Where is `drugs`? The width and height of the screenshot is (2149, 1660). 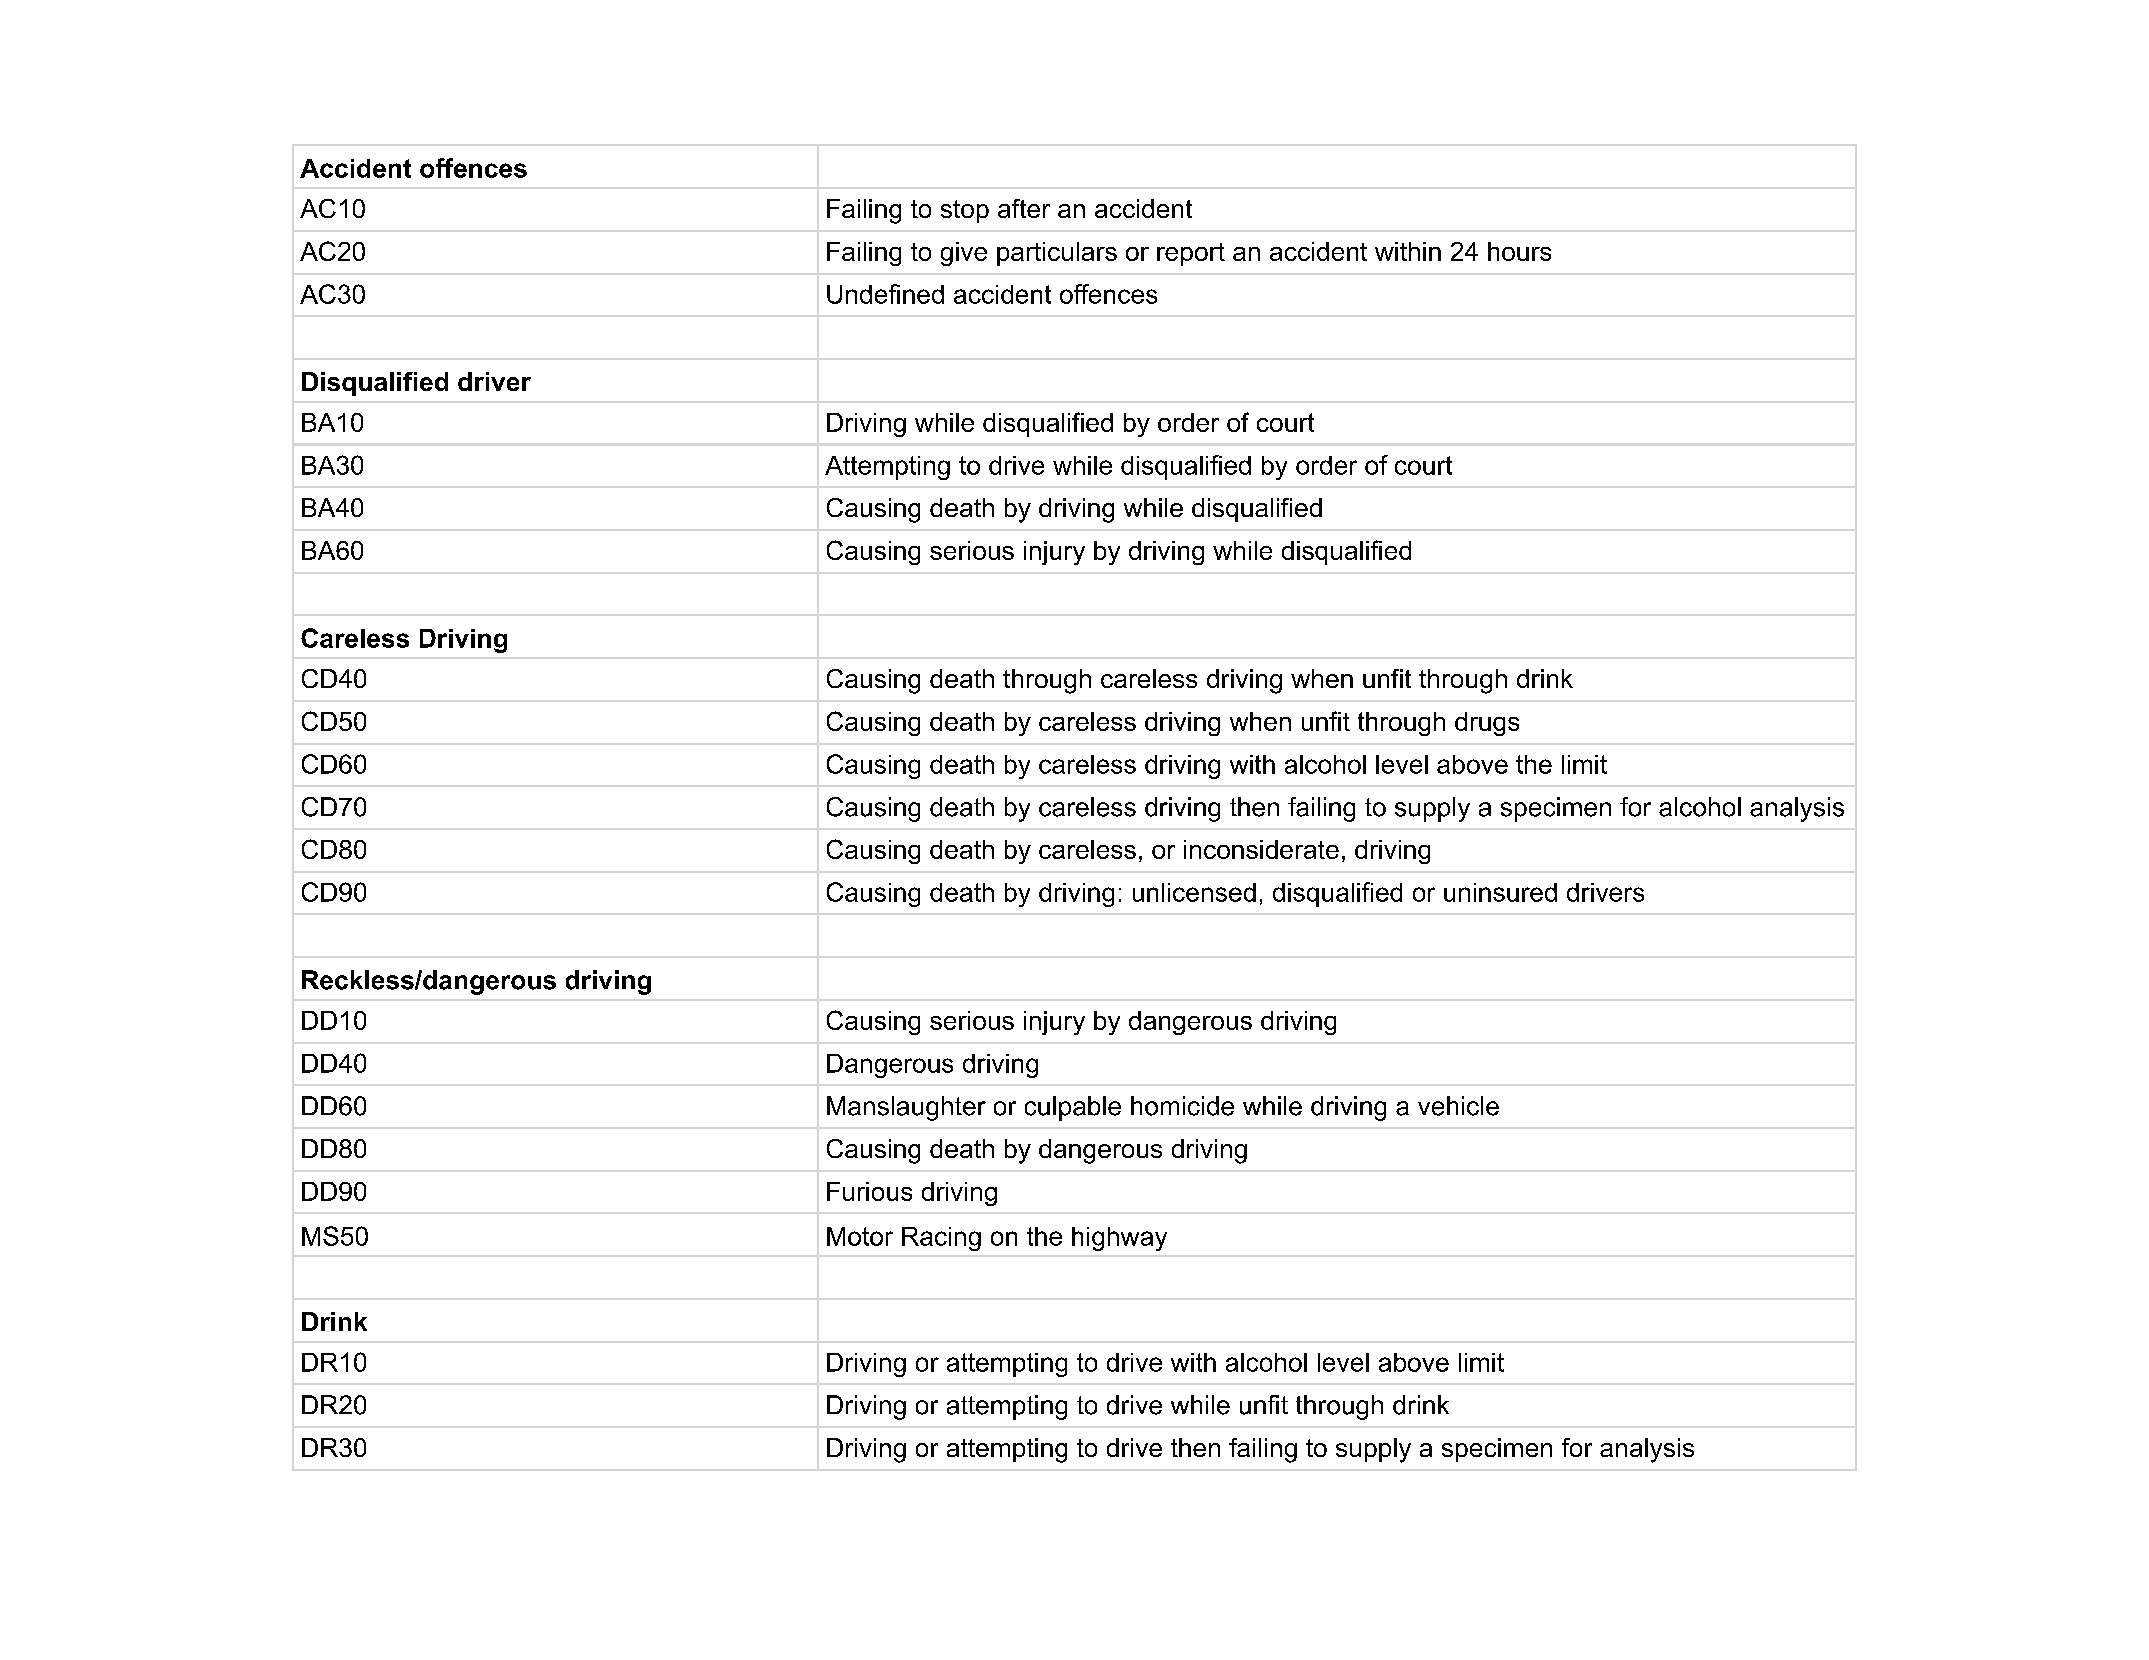 drugs is located at coordinates (1487, 724).
